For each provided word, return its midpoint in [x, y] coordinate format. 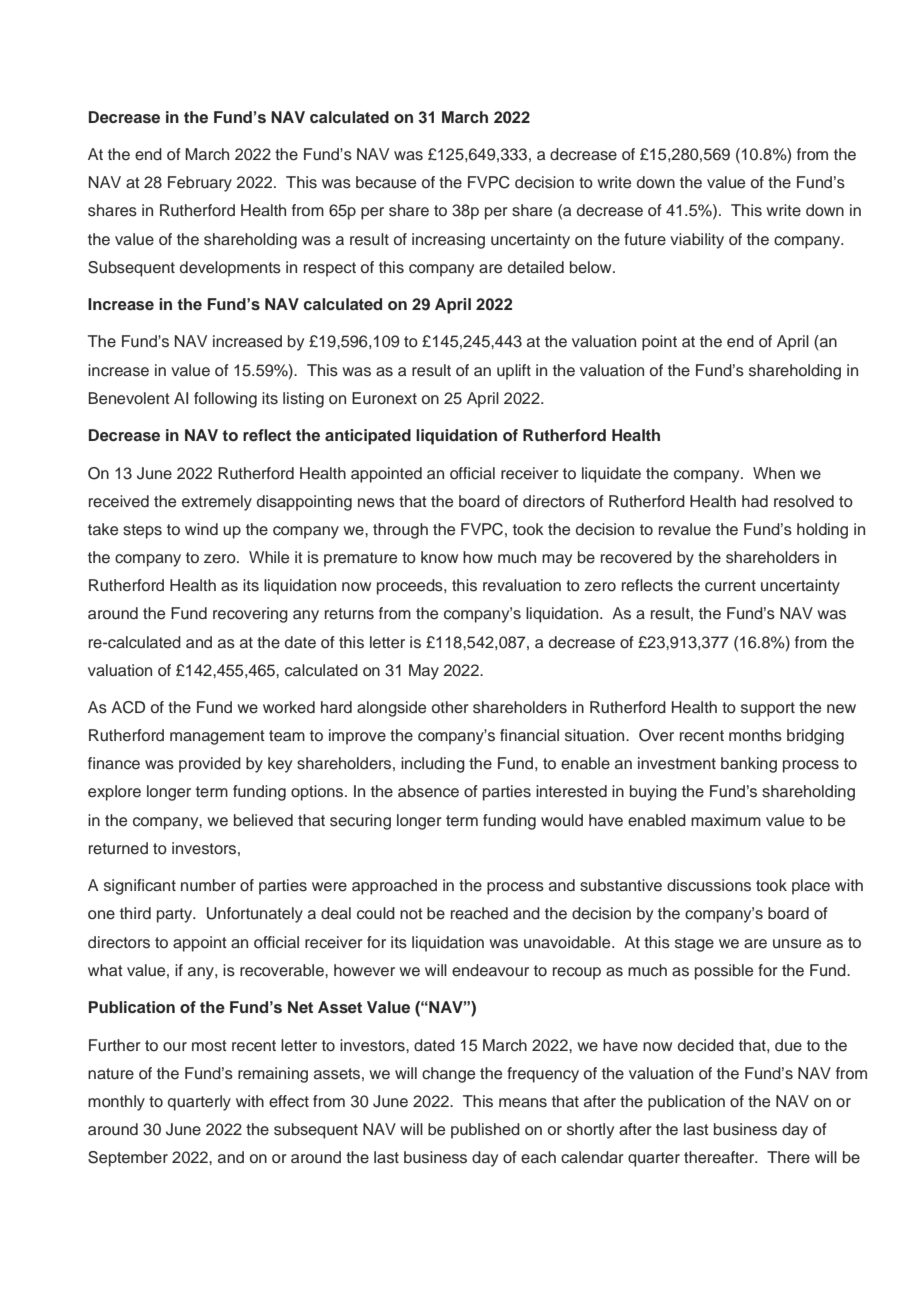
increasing [448, 241]
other [450, 707]
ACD [128, 707]
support [768, 709]
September [128, 1159]
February [200, 184]
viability [697, 241]
